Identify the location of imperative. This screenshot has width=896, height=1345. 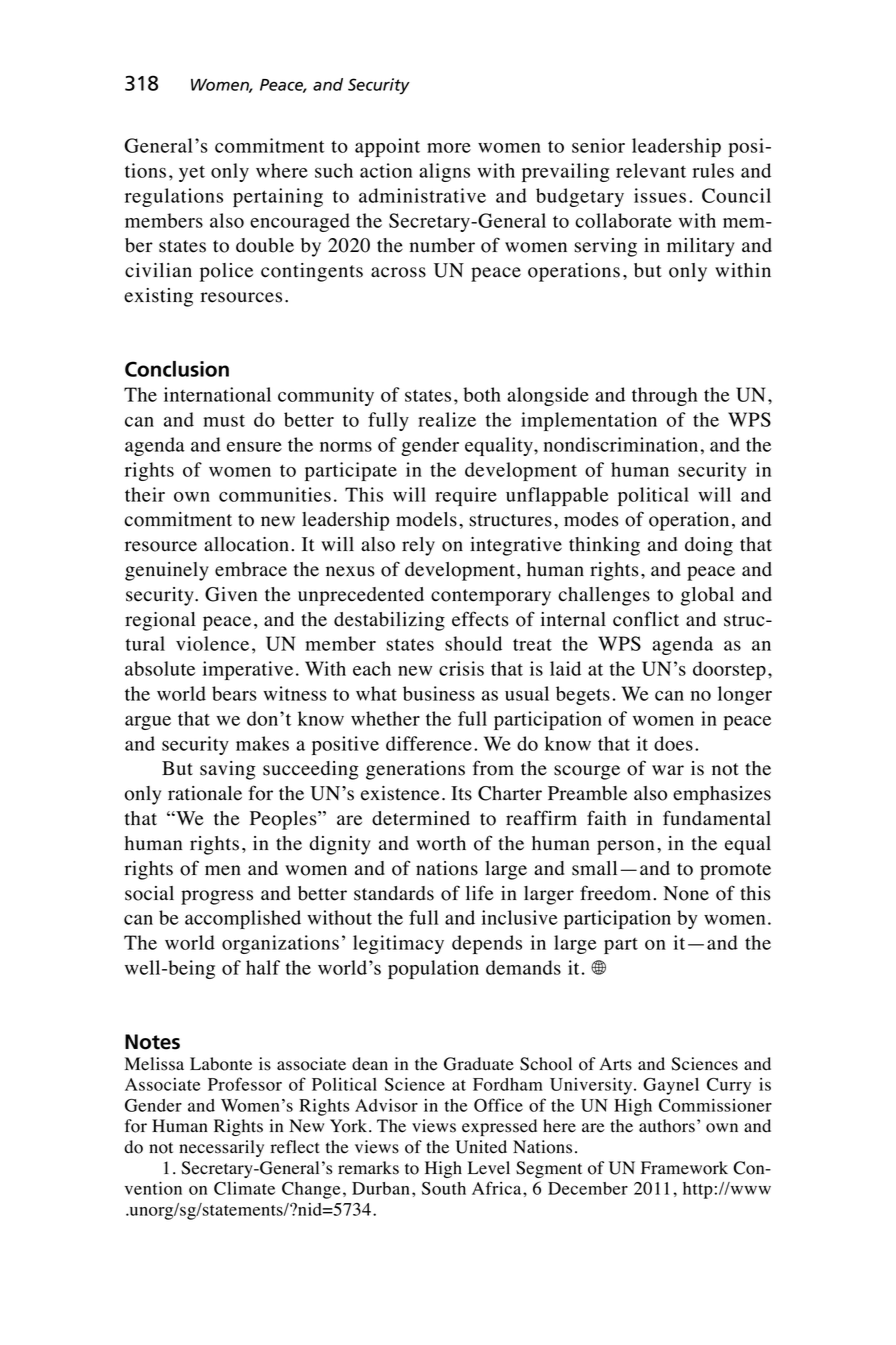
(248, 670).
